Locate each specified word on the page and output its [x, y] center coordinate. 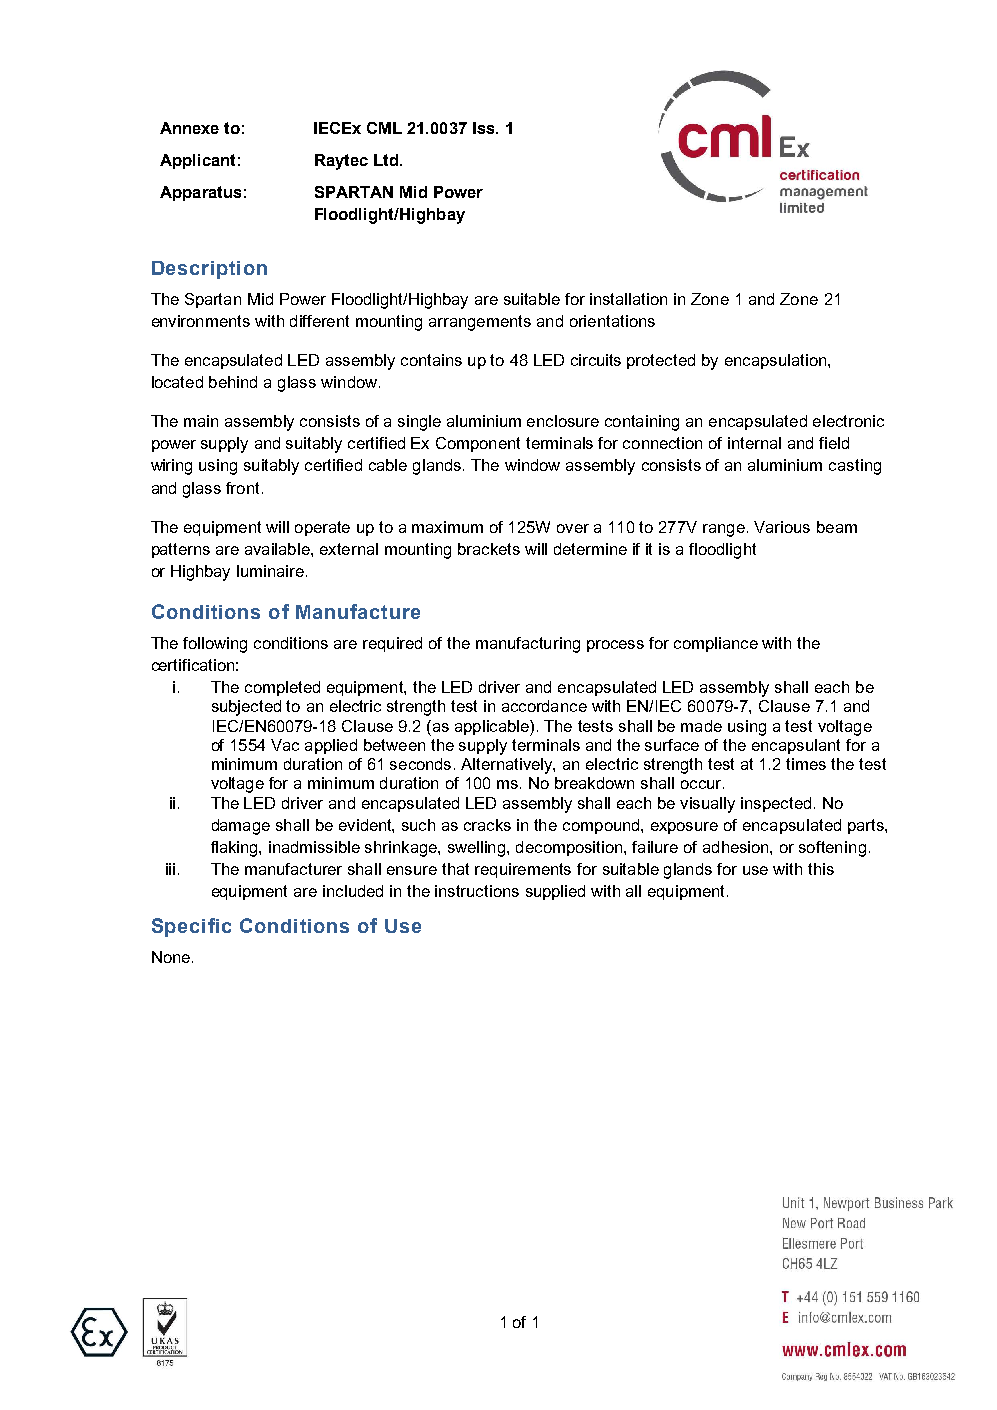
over [573, 528]
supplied [555, 892]
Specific [191, 927]
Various [782, 527]
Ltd [386, 160]
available [278, 549]
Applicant [197, 161]
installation [628, 299]
